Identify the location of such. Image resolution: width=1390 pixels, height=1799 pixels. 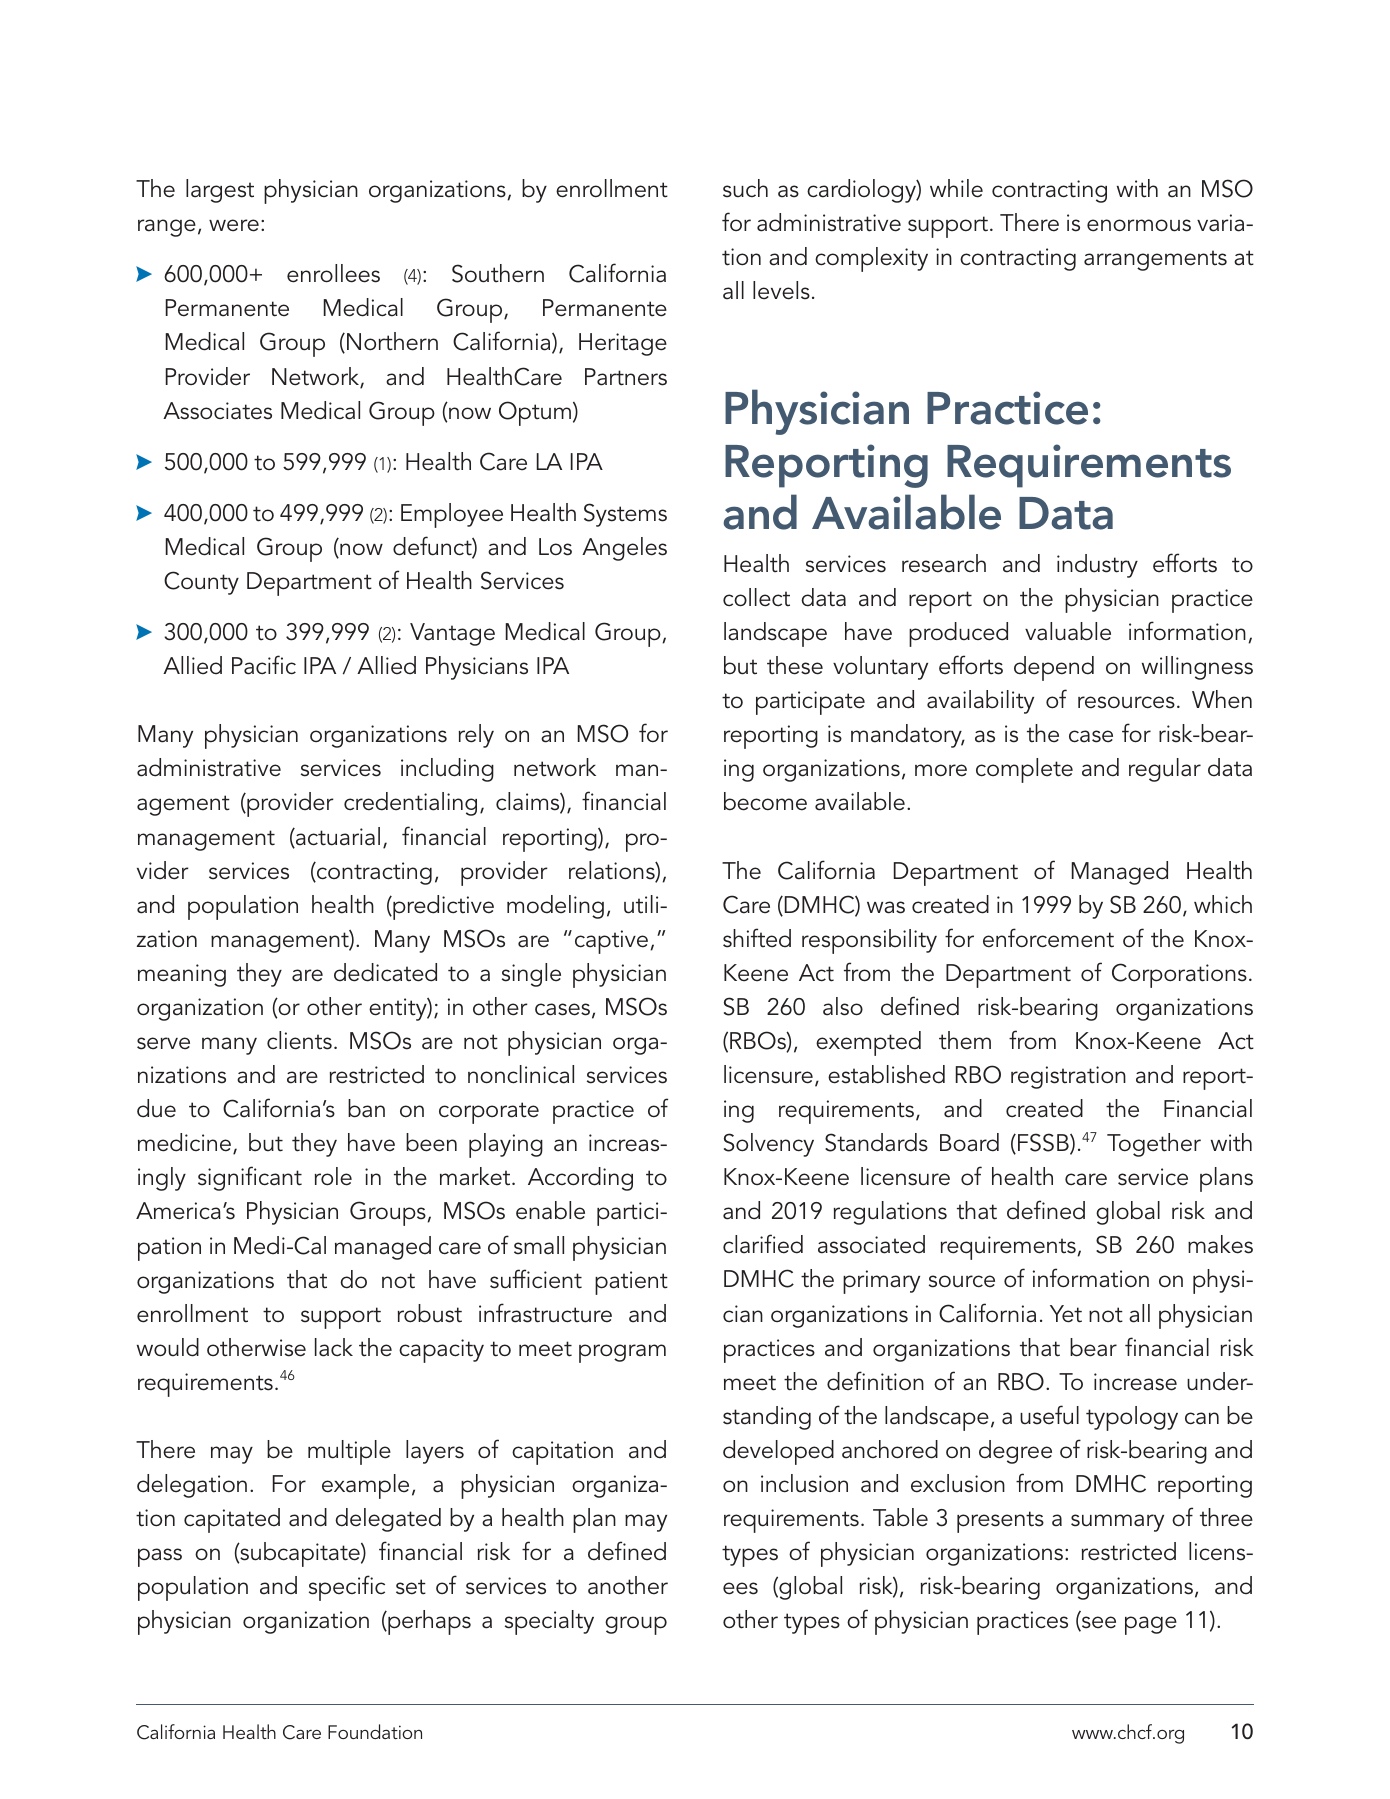
(745, 188).
